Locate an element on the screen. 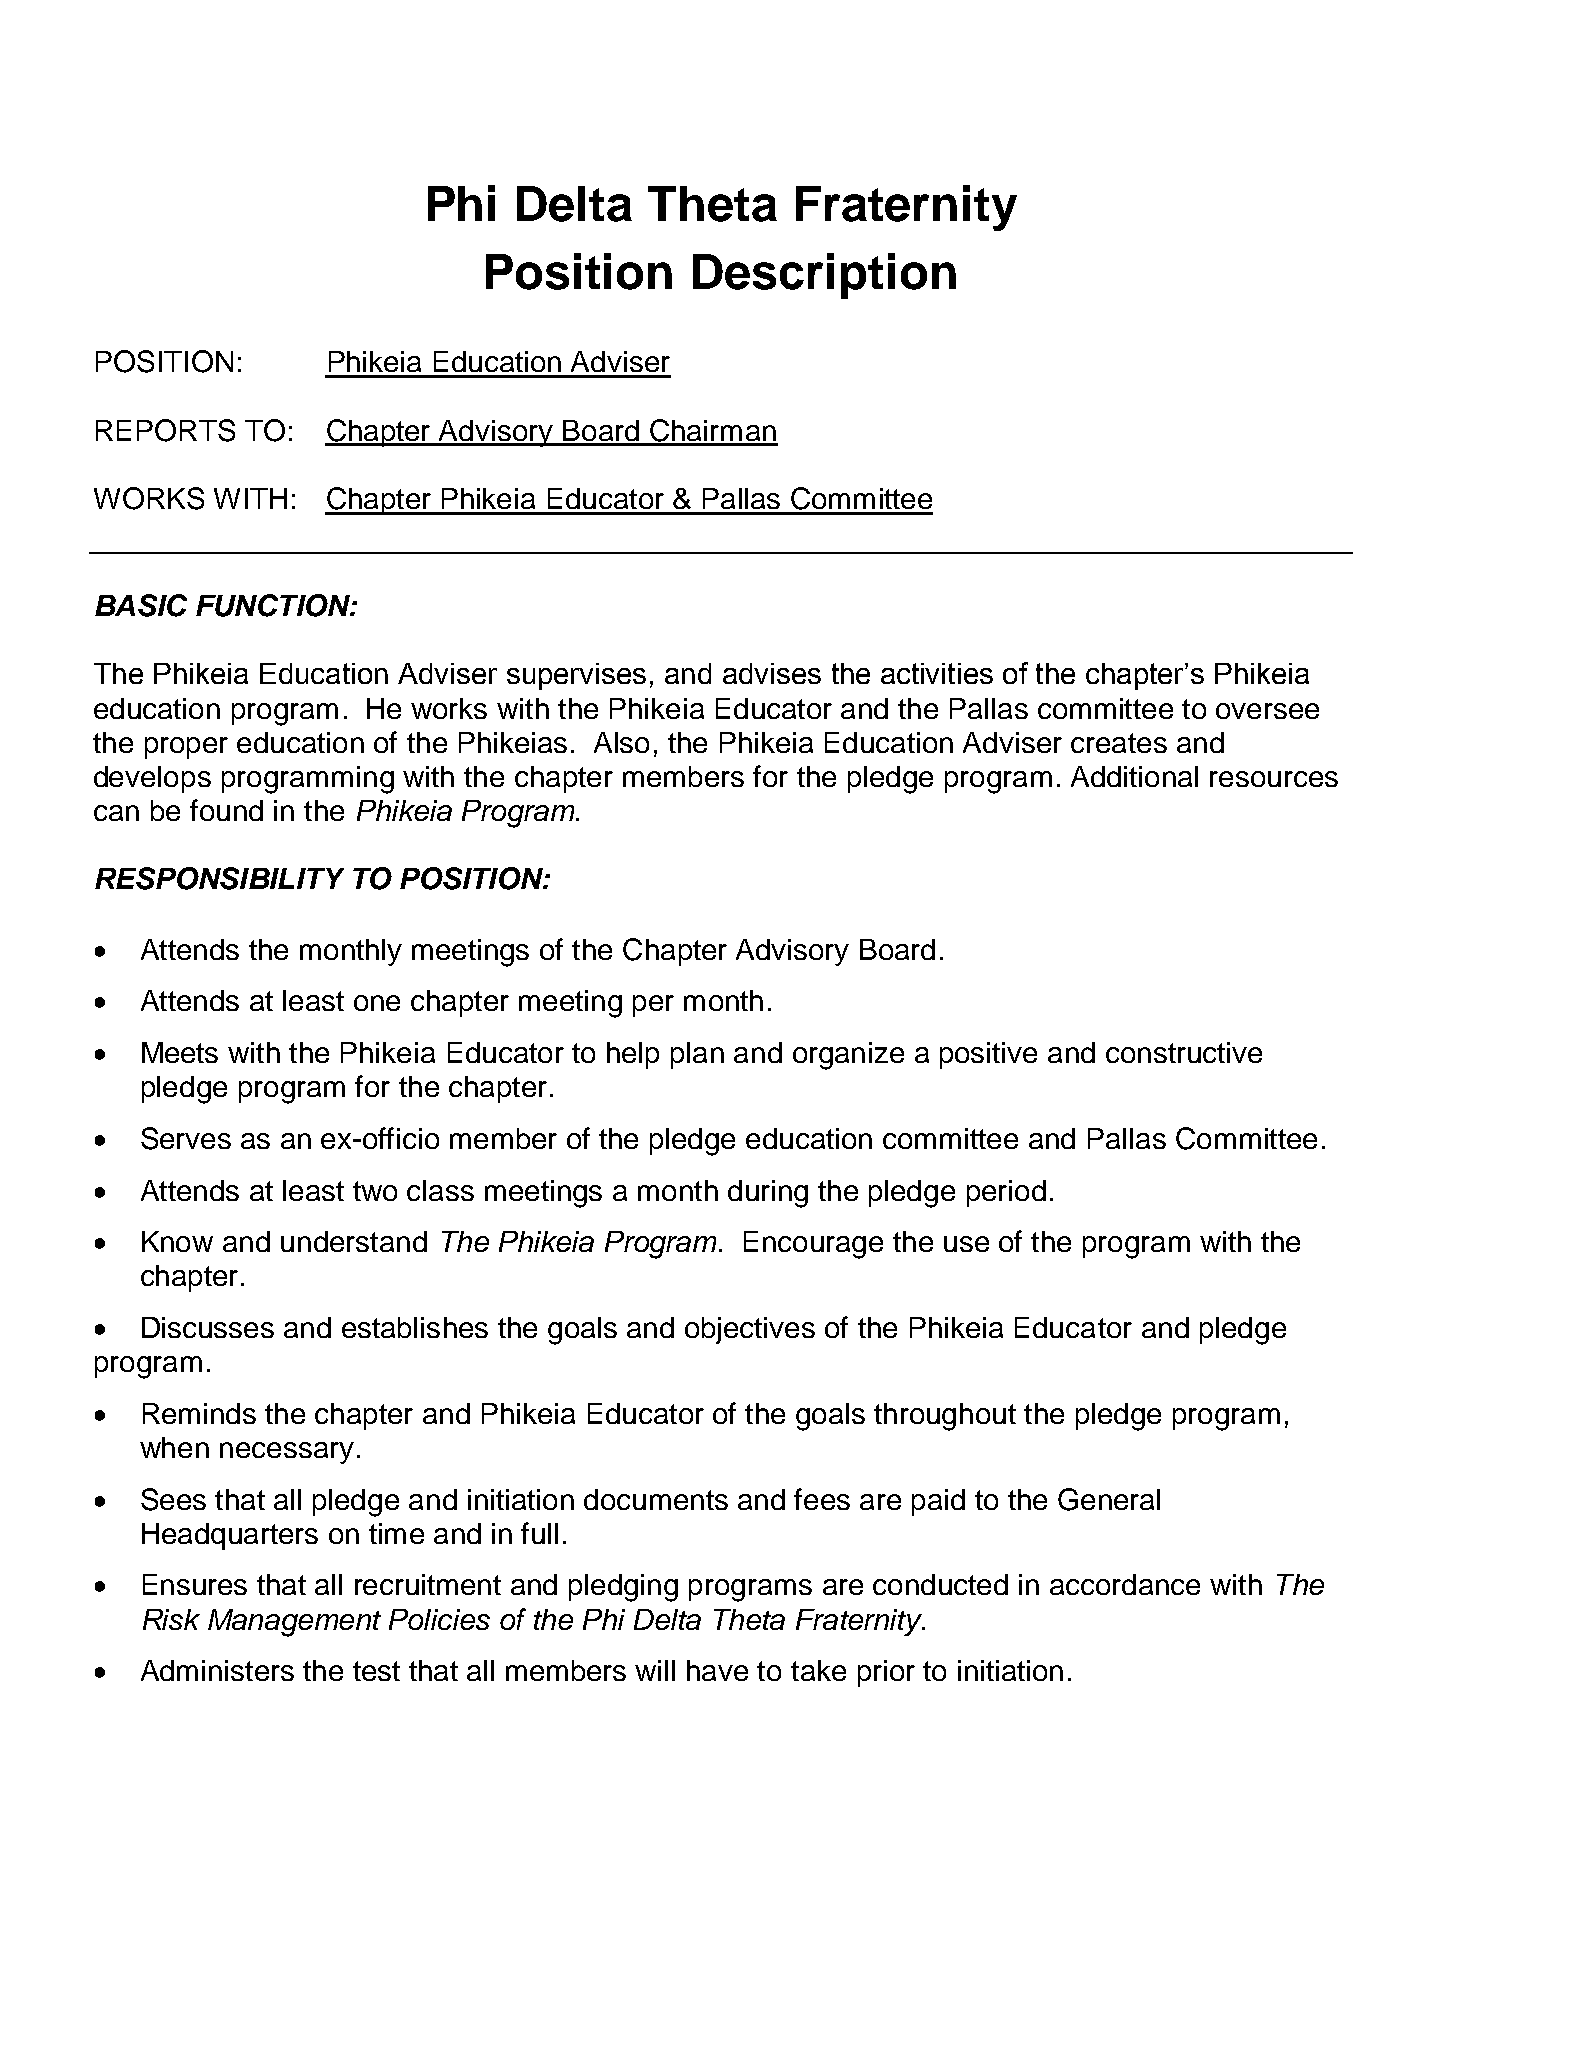 This screenshot has width=1581, height=2046. proper is located at coordinates (186, 748).
